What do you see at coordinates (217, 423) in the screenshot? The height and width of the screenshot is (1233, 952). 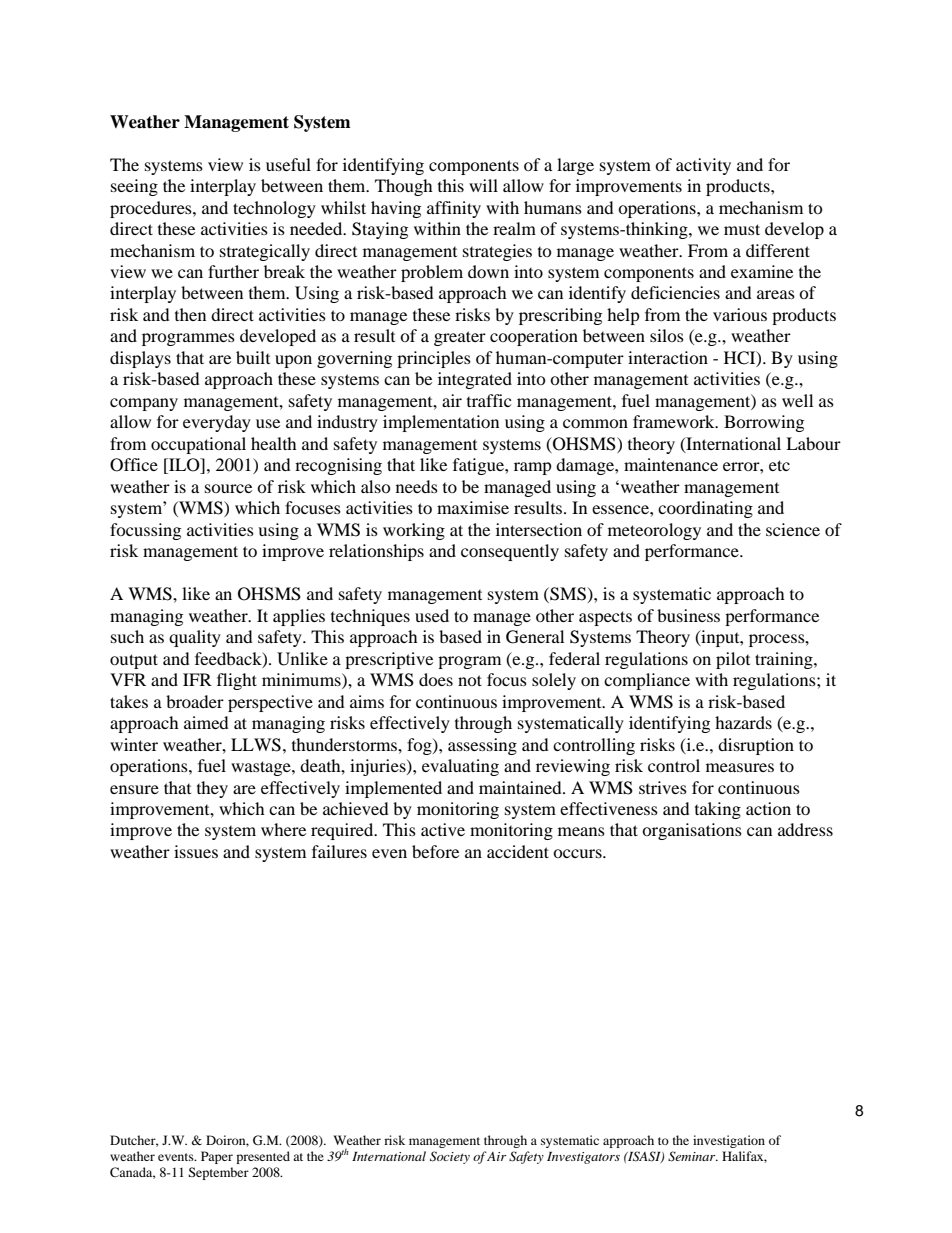 I see `everyday` at bounding box center [217, 423].
